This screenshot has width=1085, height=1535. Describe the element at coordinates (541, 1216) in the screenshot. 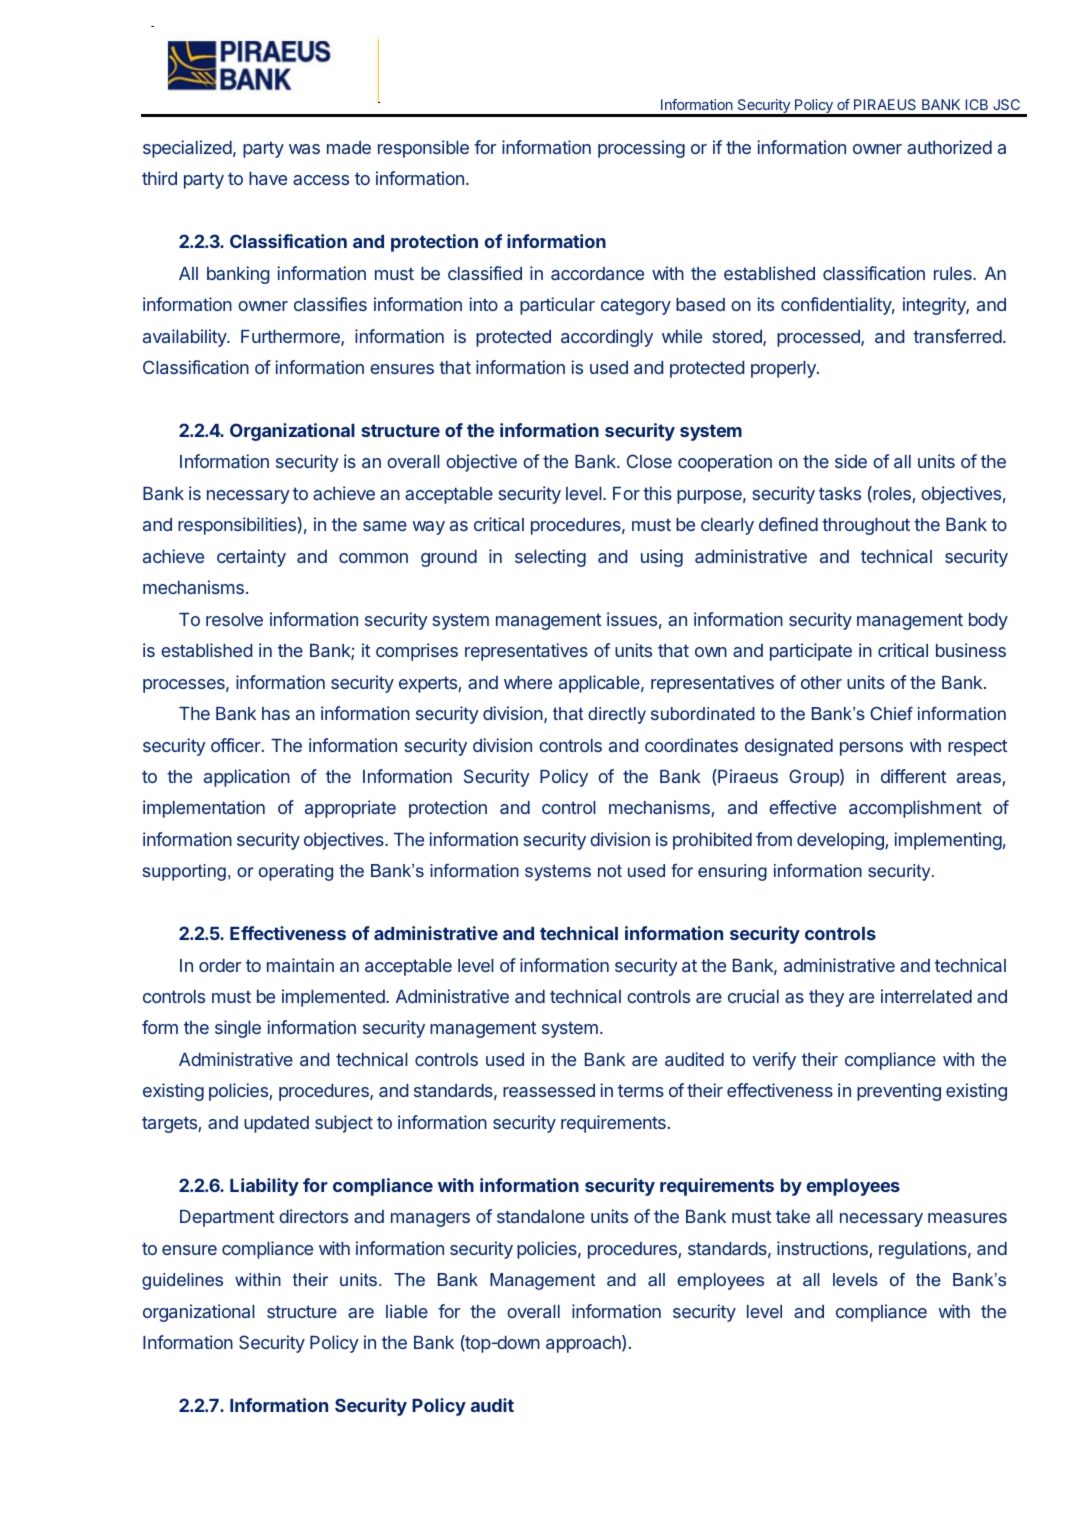

I see `standalone` at that location.
